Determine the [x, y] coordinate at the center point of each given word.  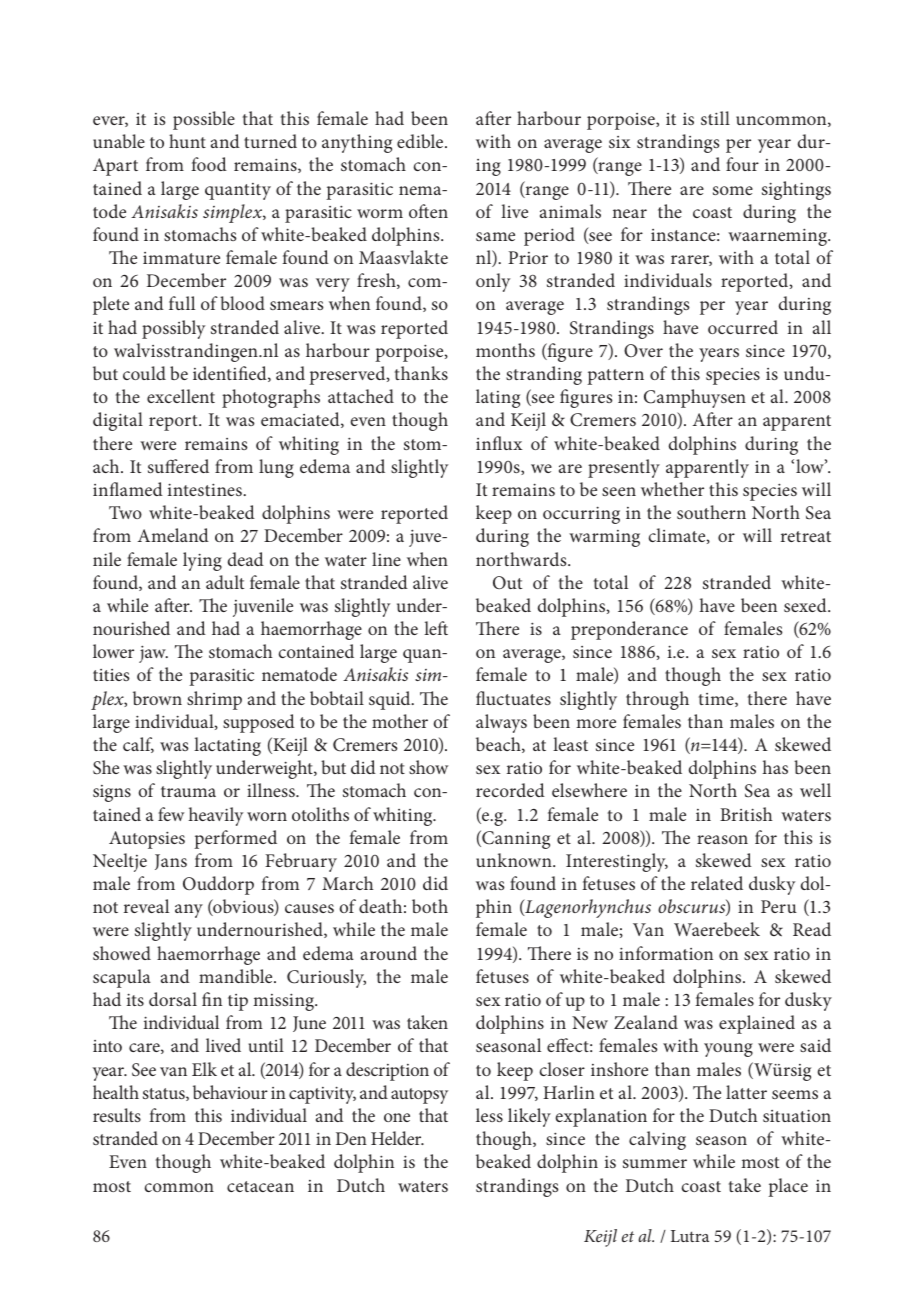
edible [421, 141]
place [788, 1187]
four [742, 164]
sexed [806, 605]
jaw [153, 654]
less [489, 1115]
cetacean [260, 1186]
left [436, 628]
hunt [187, 141]
